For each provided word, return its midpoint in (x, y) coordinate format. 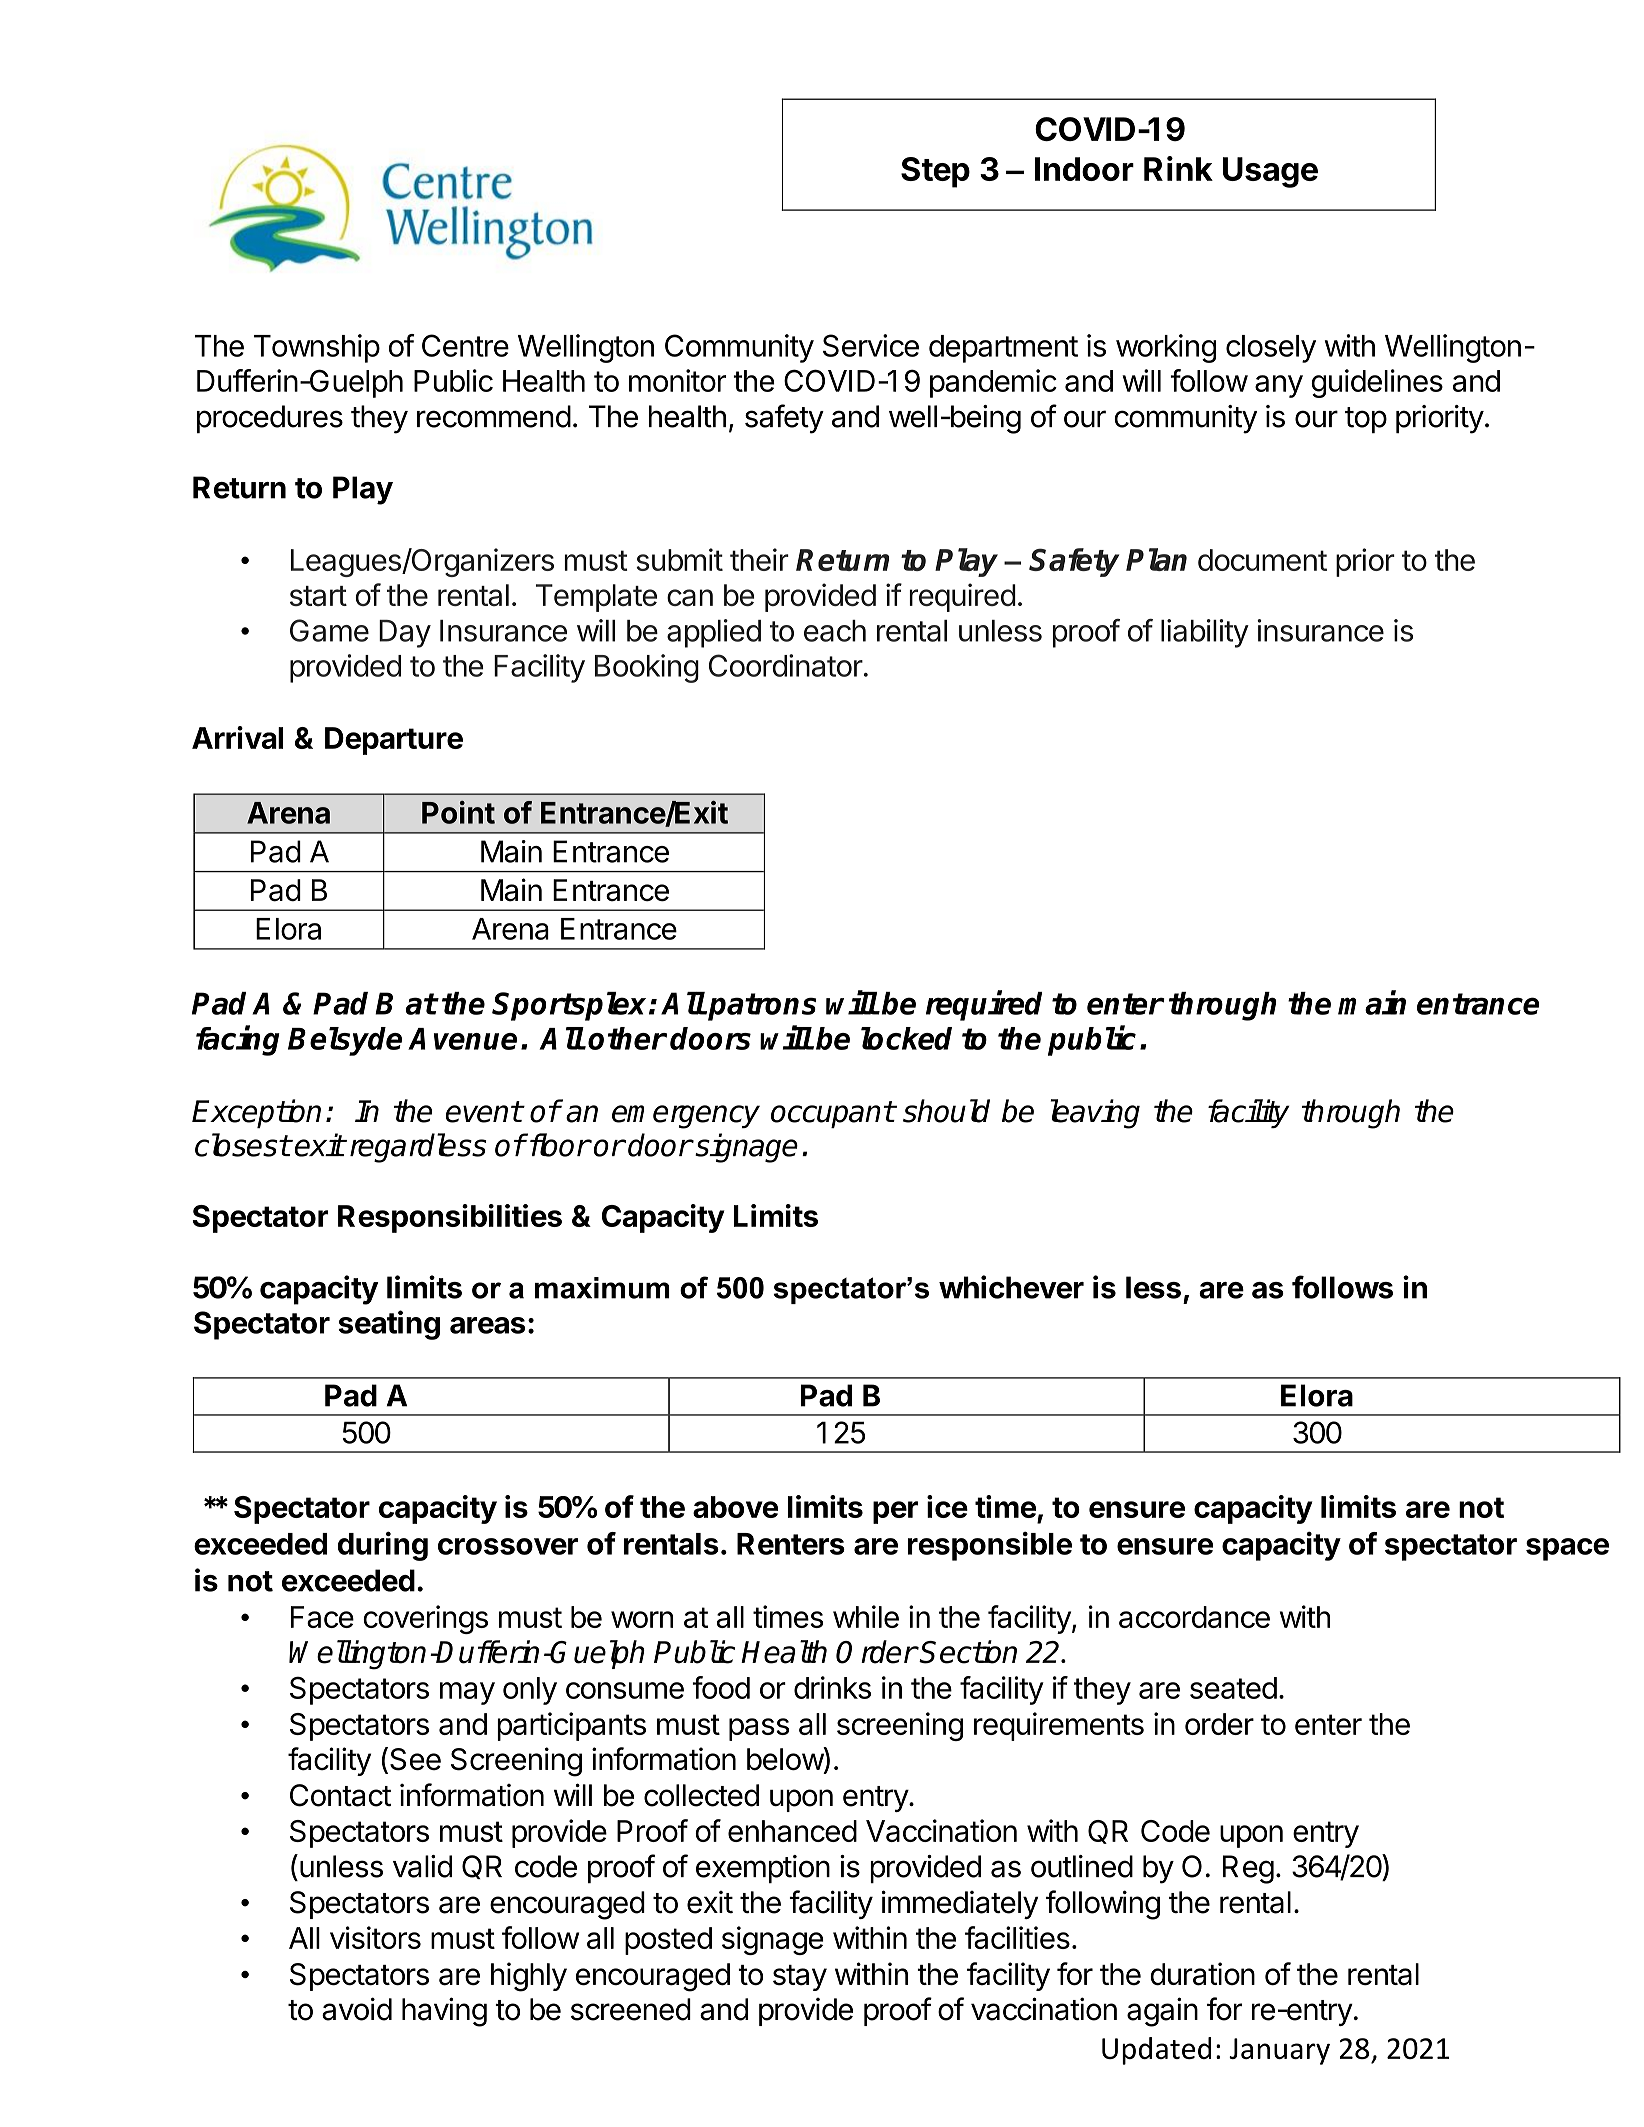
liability (1205, 633)
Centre (465, 345)
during (383, 1546)
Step (935, 172)
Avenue (462, 1039)
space (1567, 1549)
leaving (1095, 1114)
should (946, 1111)
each (835, 631)
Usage (1270, 172)
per (895, 1512)
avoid (357, 2009)
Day (405, 634)
